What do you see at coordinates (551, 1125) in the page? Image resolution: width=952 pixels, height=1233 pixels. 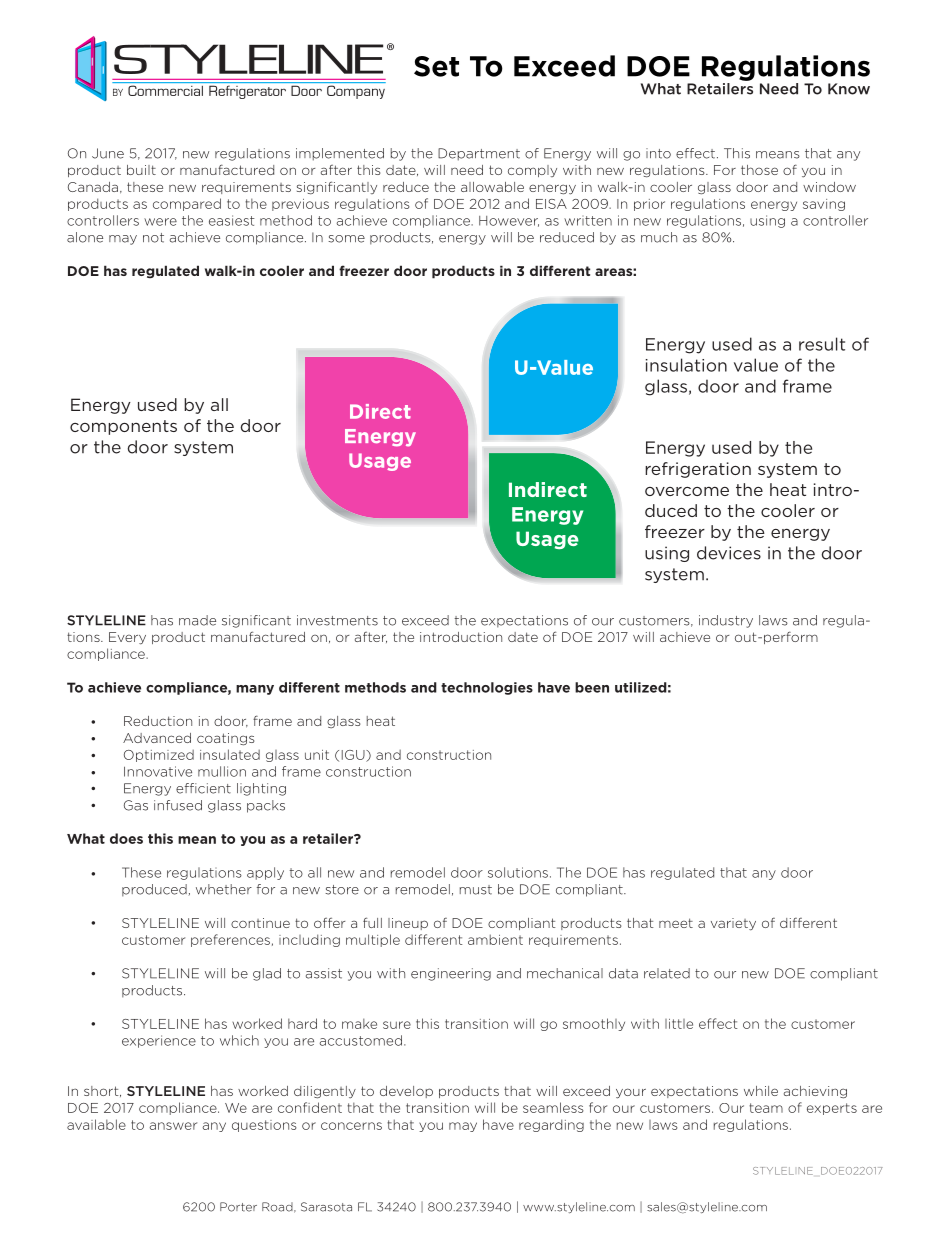 I see `regarding` at bounding box center [551, 1125].
